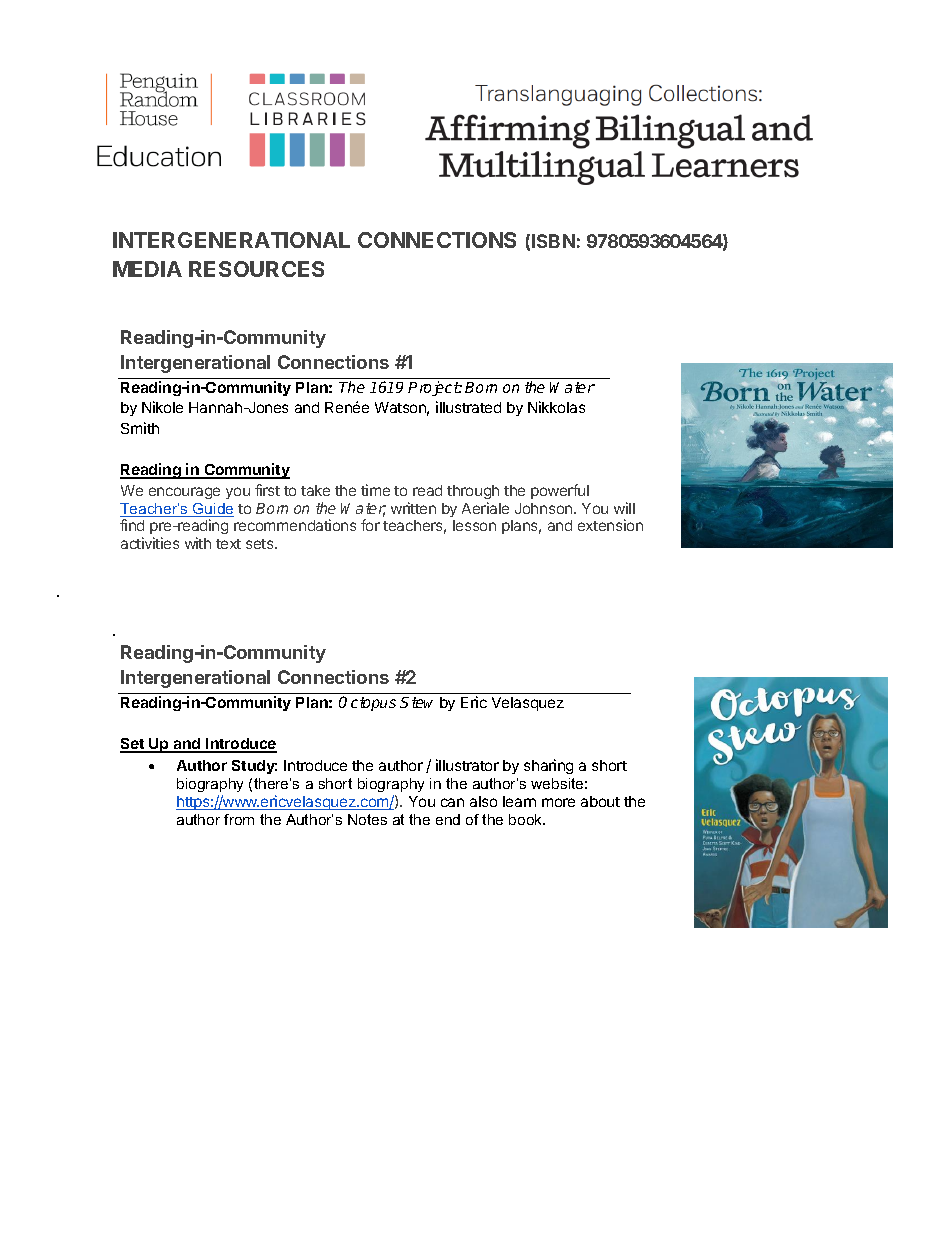 The width and height of the screenshot is (952, 1233). I want to click on Johnson, so click(545, 508).
